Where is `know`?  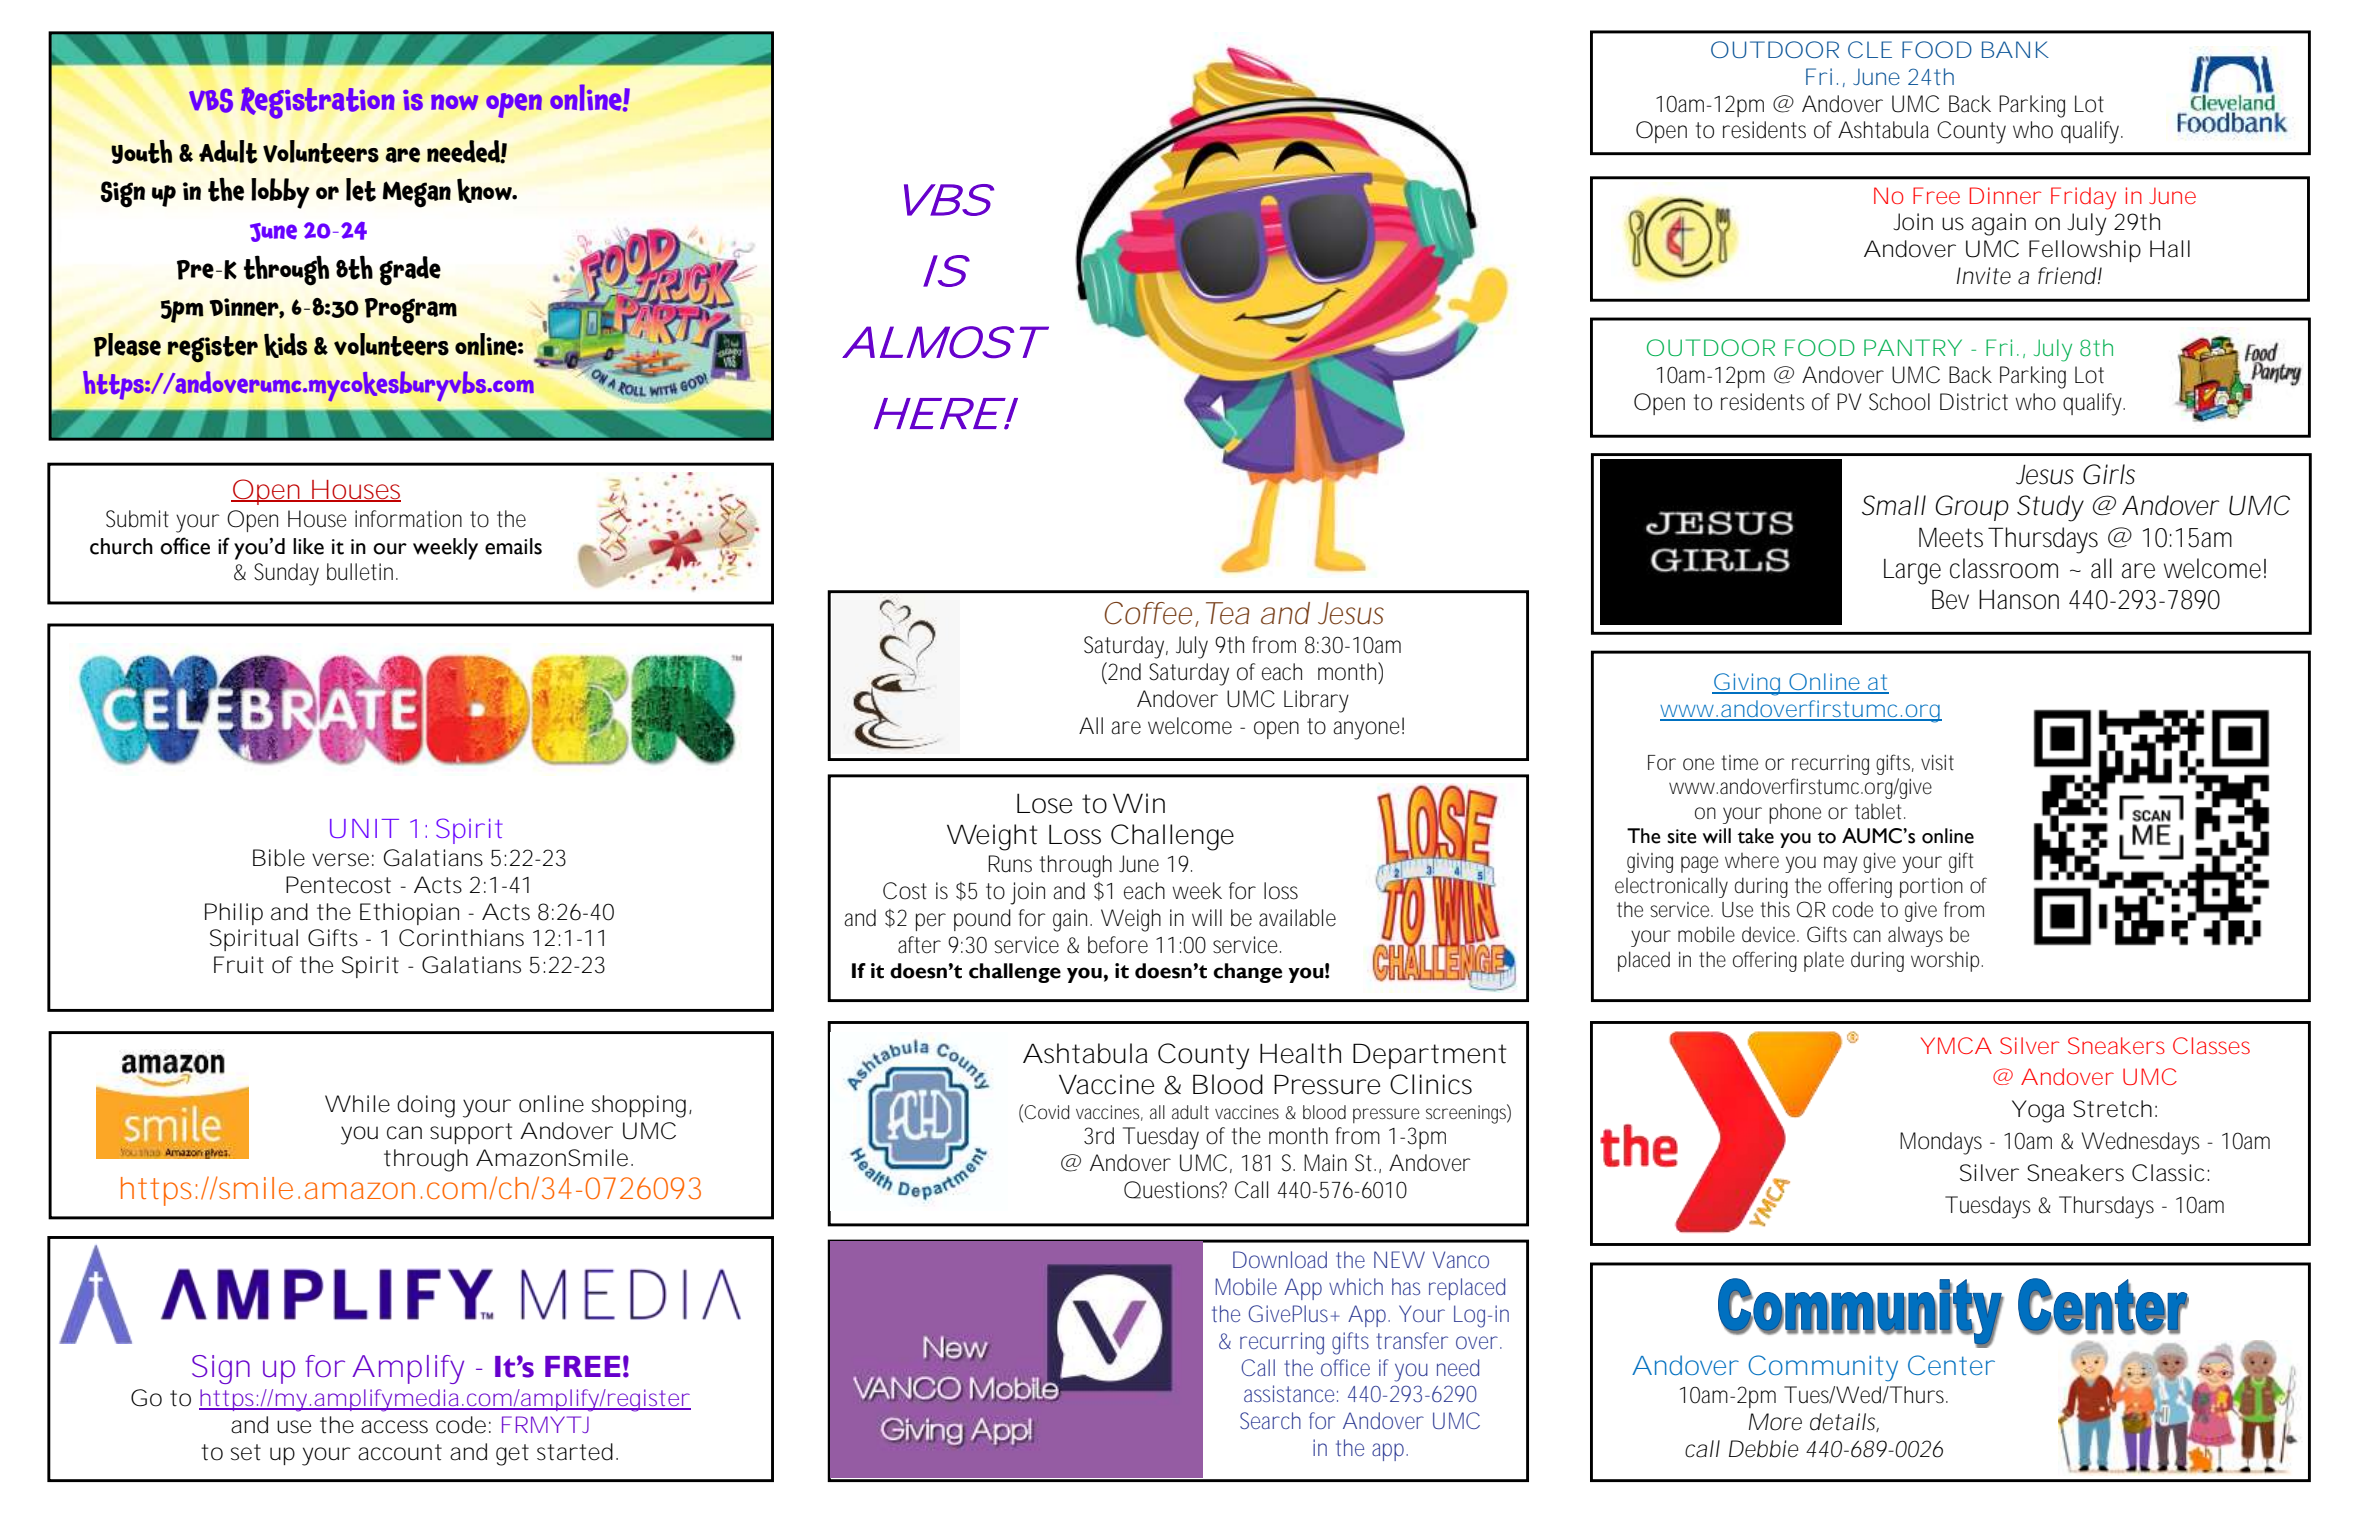 know is located at coordinates (485, 190).
